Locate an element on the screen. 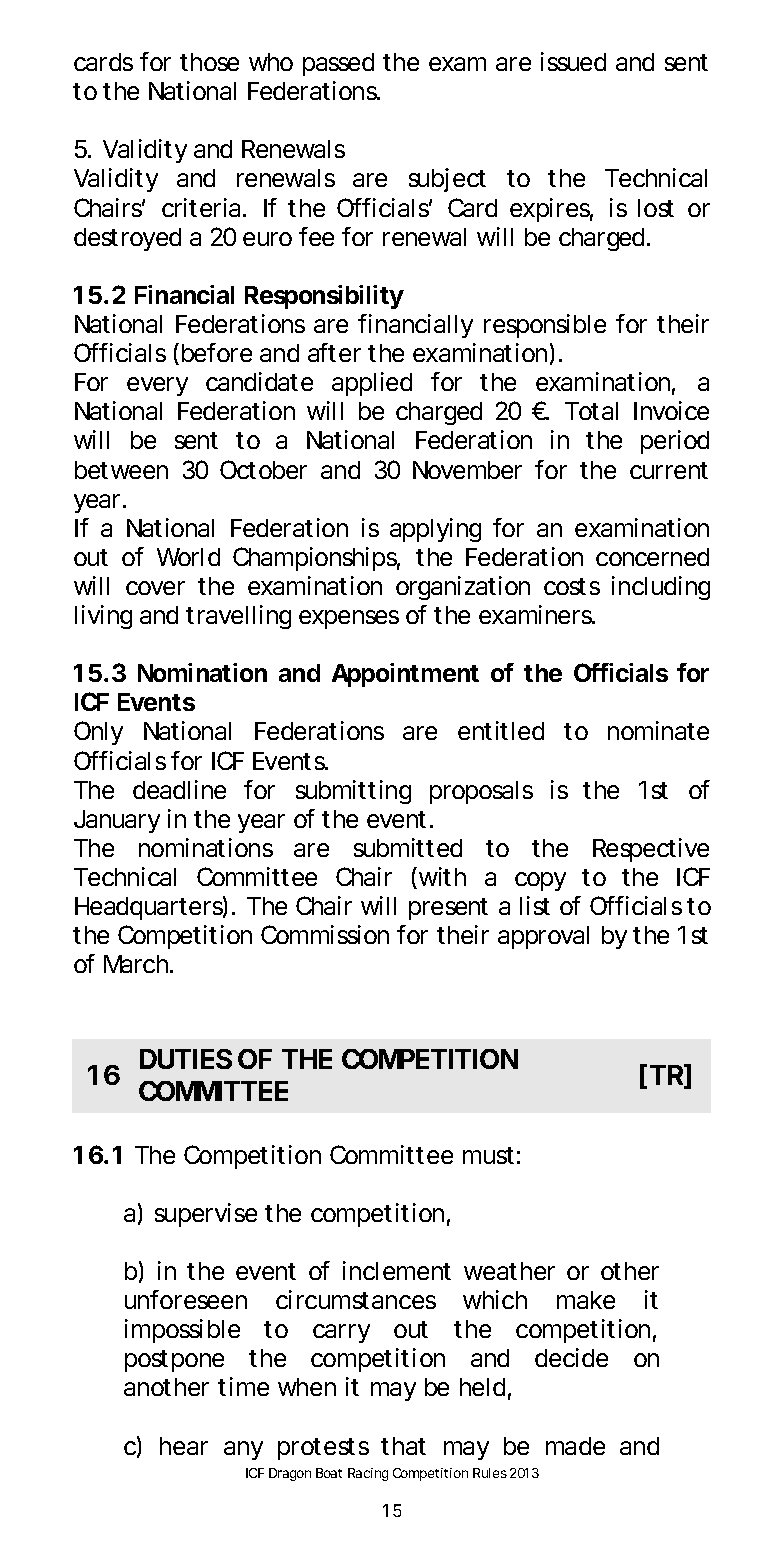 The image size is (783, 1568). supervise is located at coordinates (206, 1215).
